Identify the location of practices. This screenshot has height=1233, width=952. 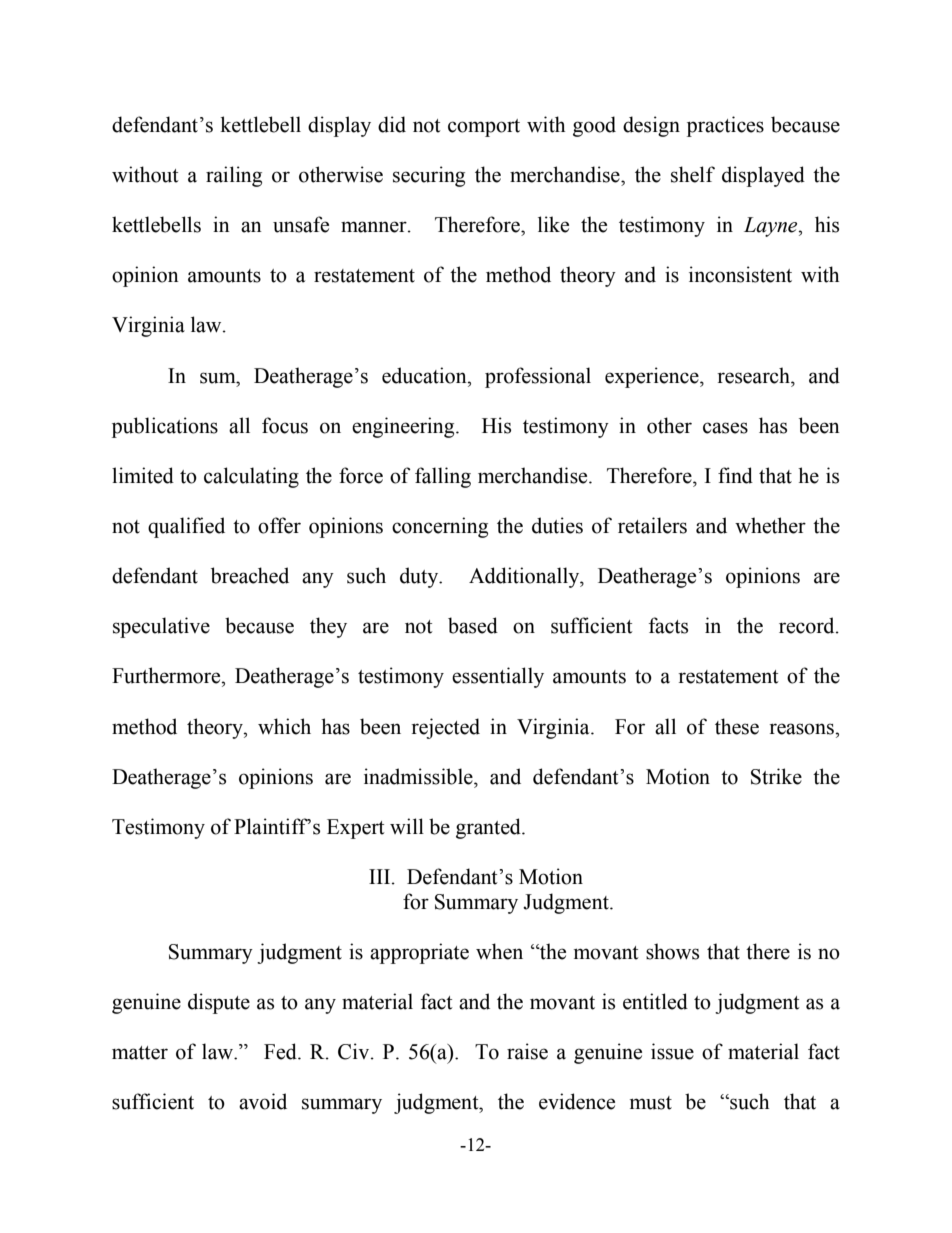
(725, 126).
